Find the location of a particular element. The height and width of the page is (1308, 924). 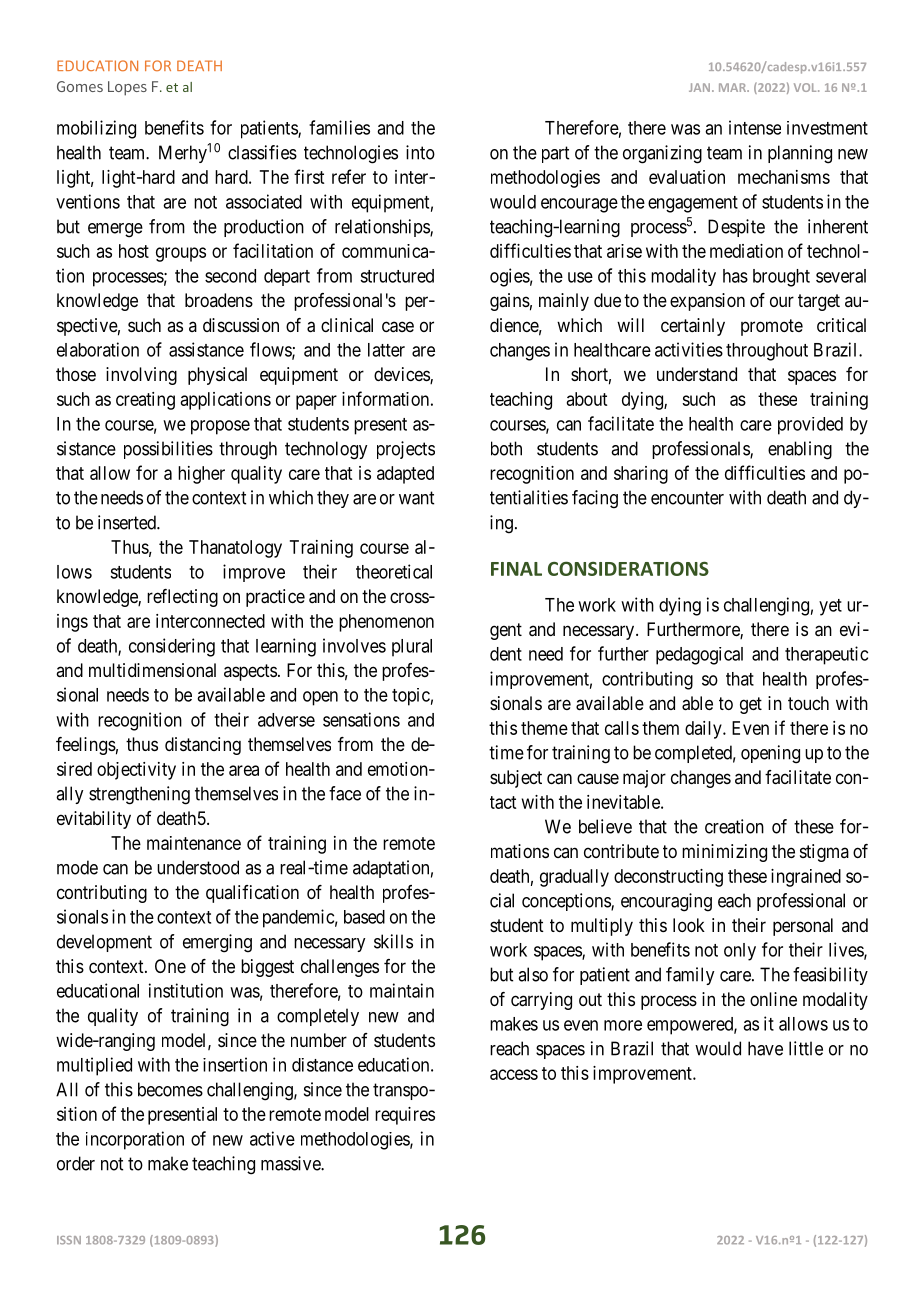

Lopes is located at coordinates (127, 88).
